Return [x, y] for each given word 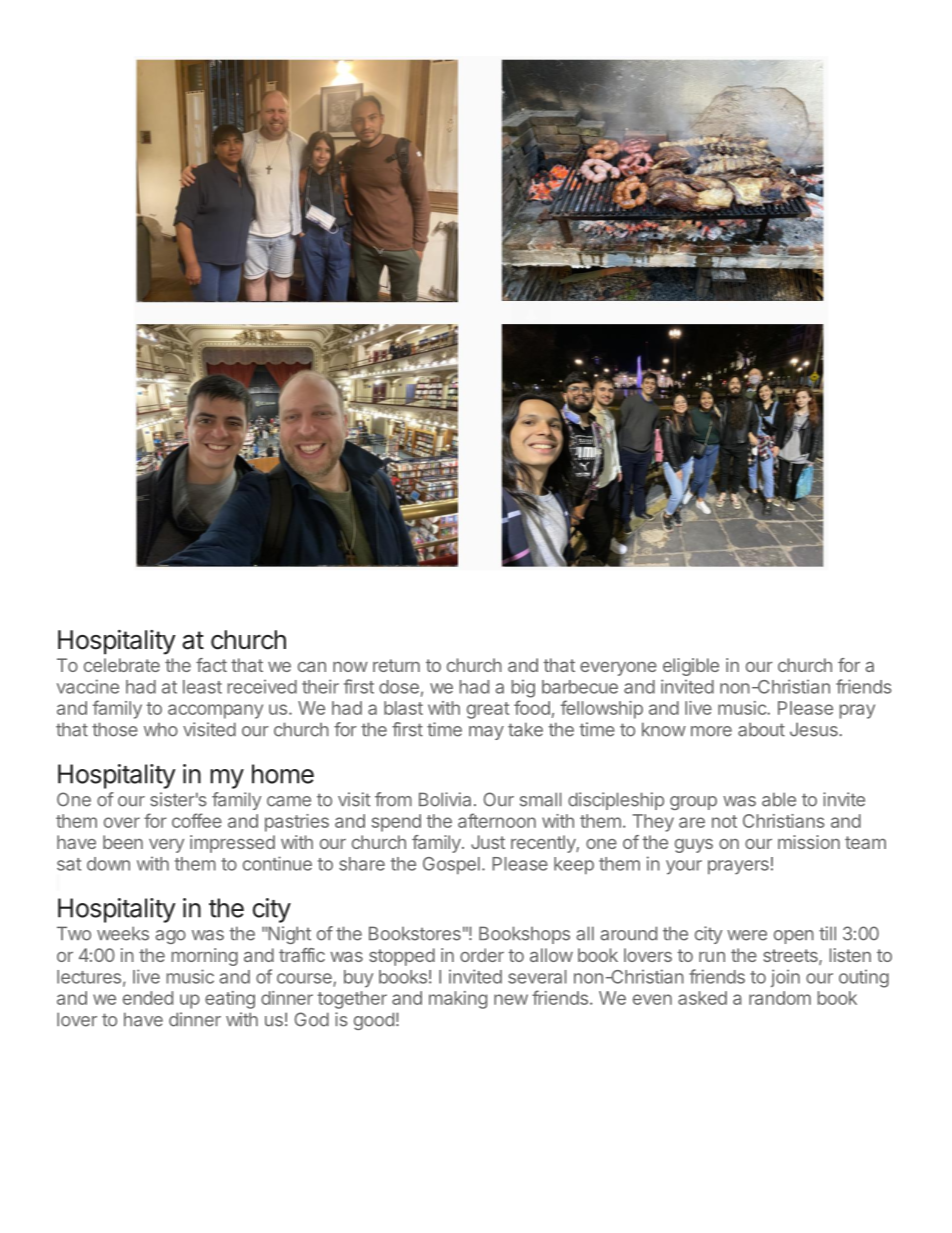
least [202, 687]
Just [488, 842]
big [523, 688]
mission [809, 842]
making [458, 1000]
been [123, 842]
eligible [691, 667]
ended [148, 998]
